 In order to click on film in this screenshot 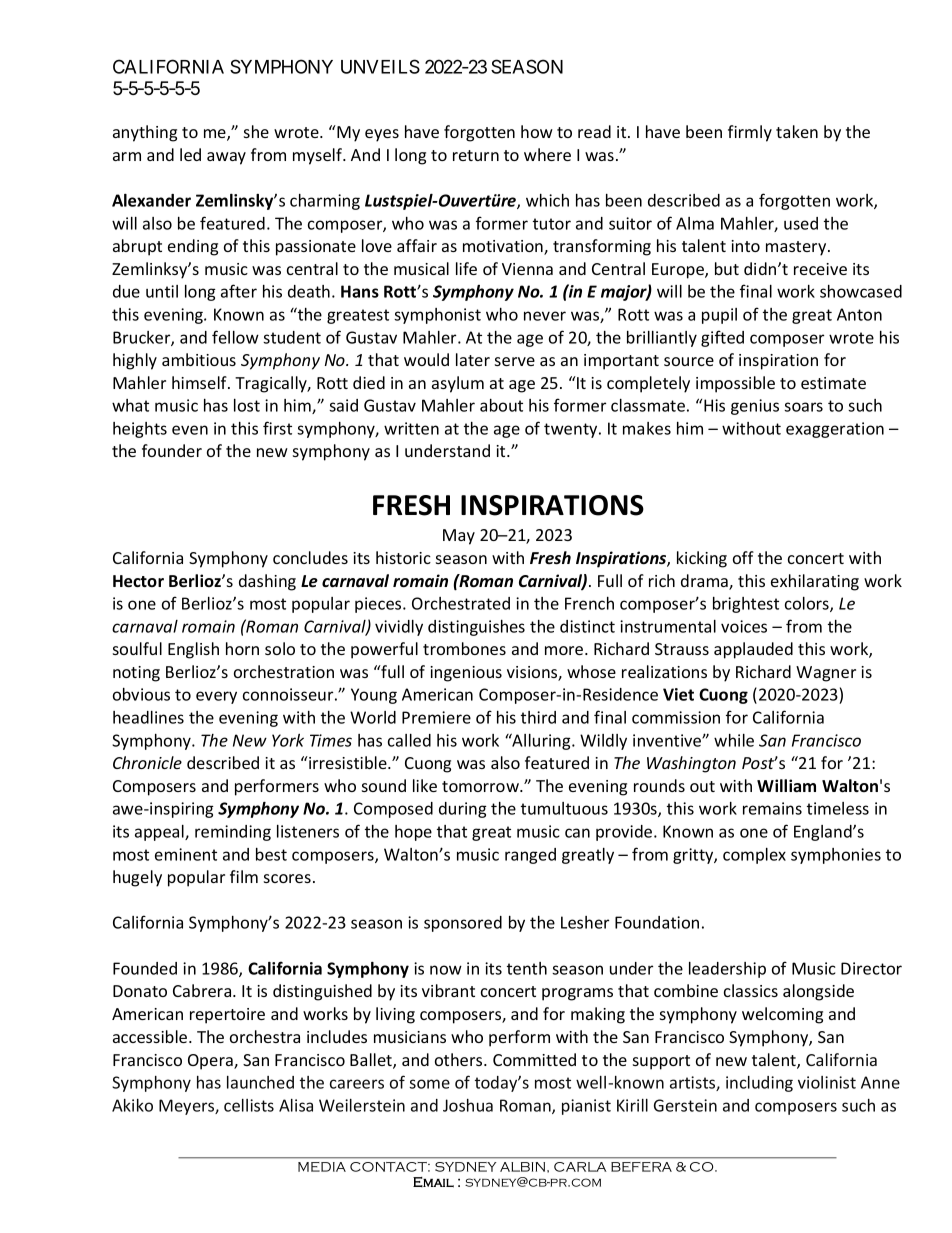, I will do `click(244, 876)`.
